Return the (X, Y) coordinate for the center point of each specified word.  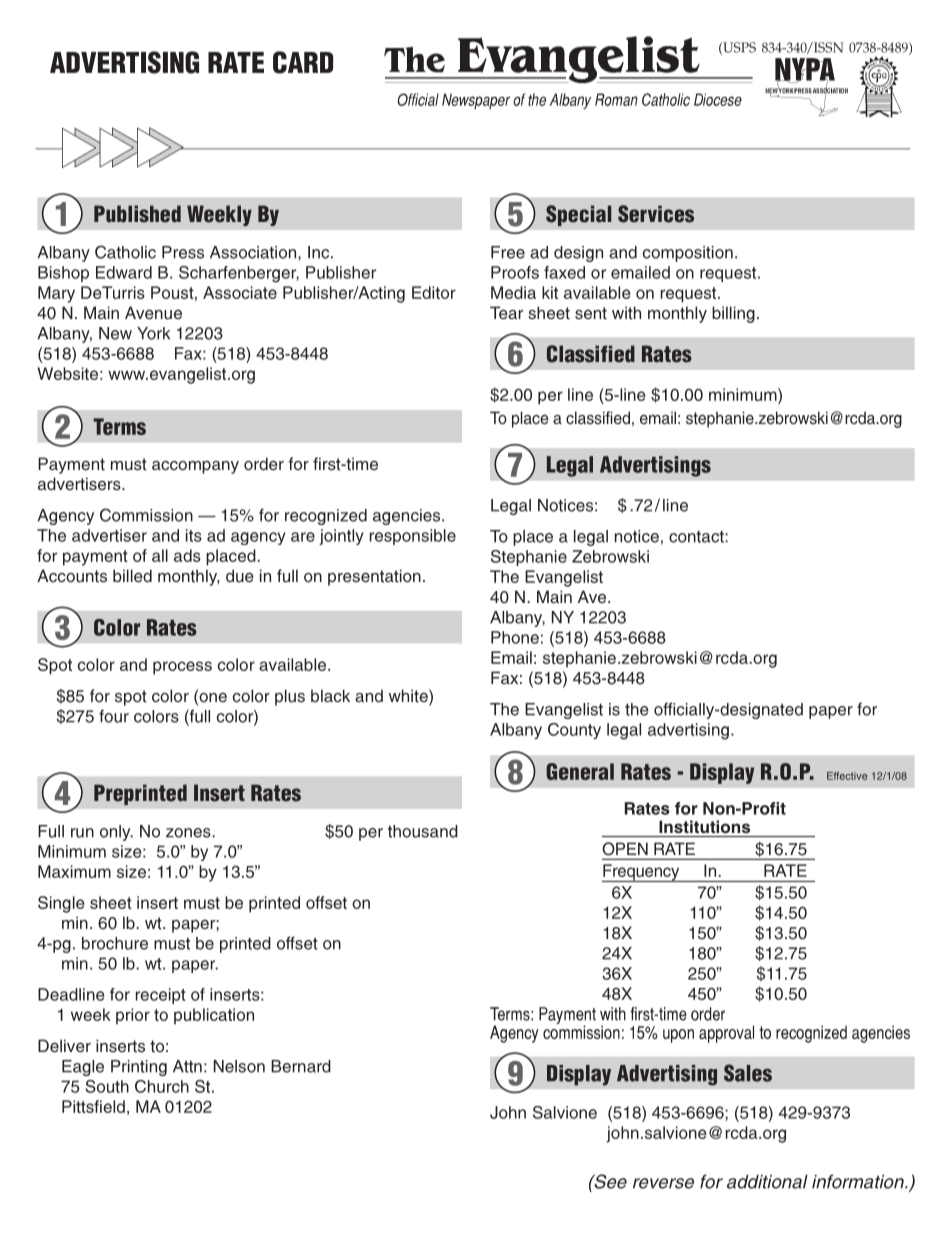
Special (578, 215)
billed (132, 576)
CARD (303, 62)
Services (656, 214)
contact (697, 537)
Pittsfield (93, 1106)
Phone (515, 637)
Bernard (301, 1066)
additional (767, 1182)
